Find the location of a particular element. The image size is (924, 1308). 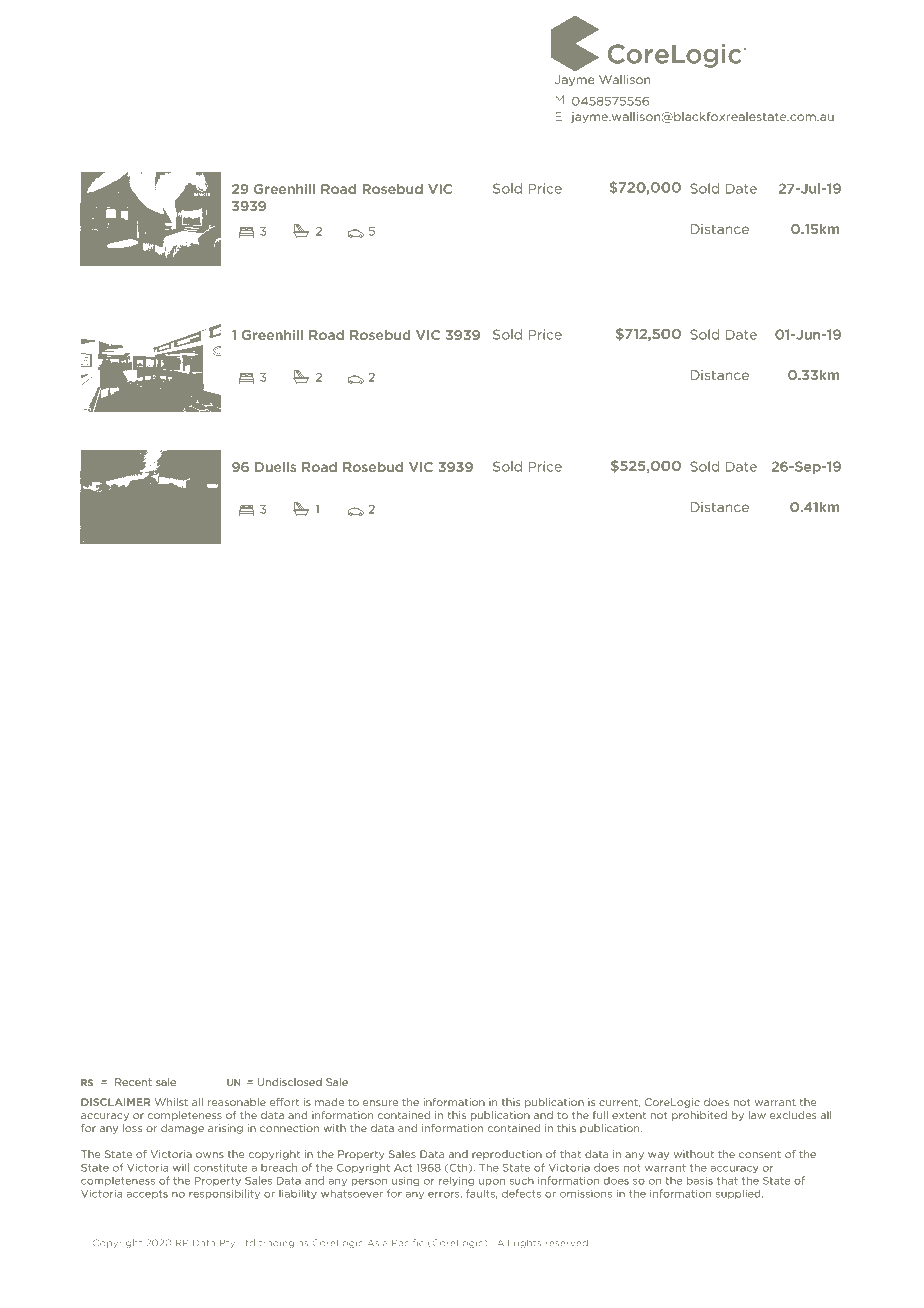

Recent is located at coordinates (133, 1082).
